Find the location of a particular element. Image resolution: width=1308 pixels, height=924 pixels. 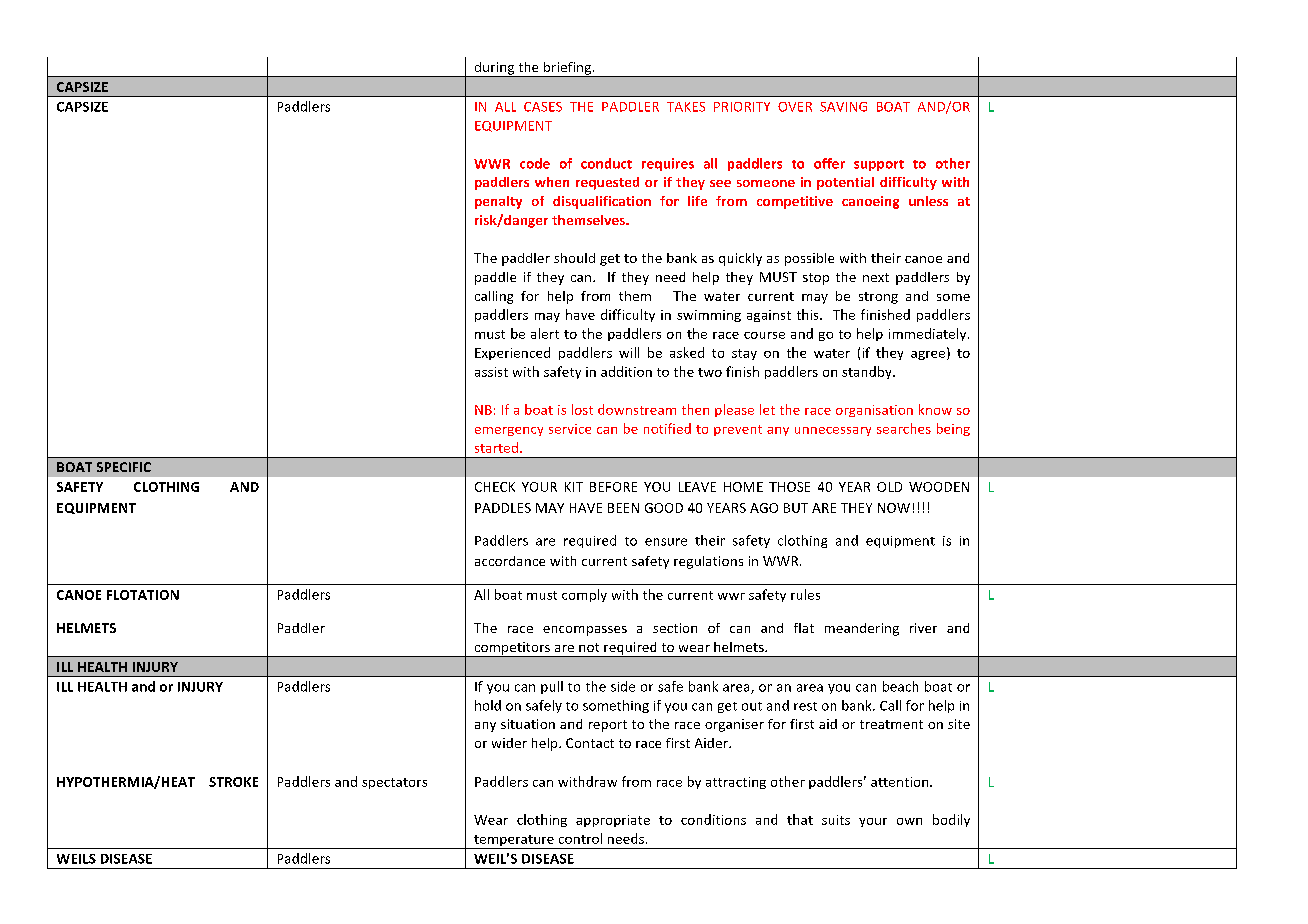

unnecessary is located at coordinates (833, 431).
